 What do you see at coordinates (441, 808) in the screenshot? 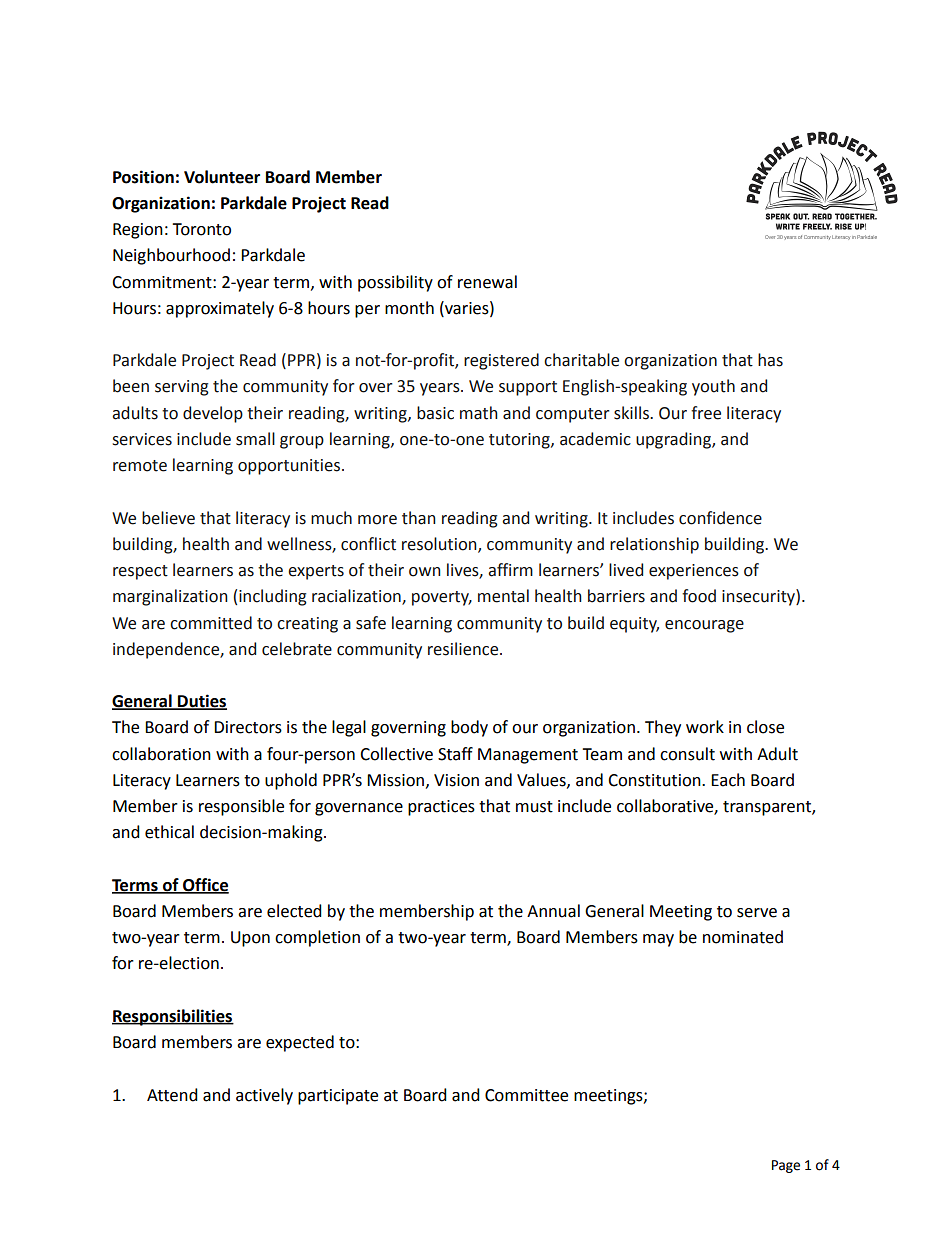
I see `practices` at bounding box center [441, 808].
